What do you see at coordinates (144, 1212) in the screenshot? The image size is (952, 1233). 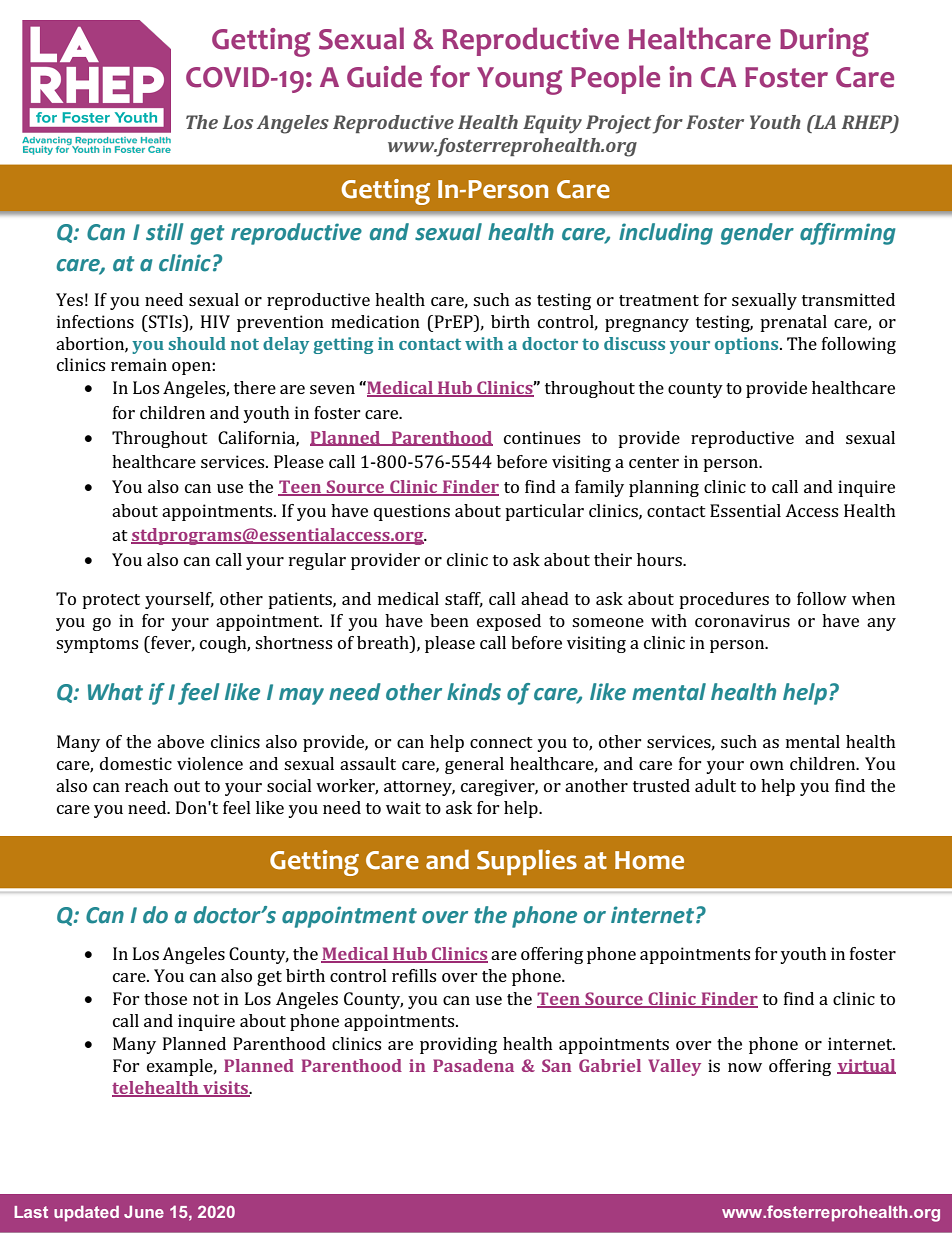 I see `June` at bounding box center [144, 1212].
